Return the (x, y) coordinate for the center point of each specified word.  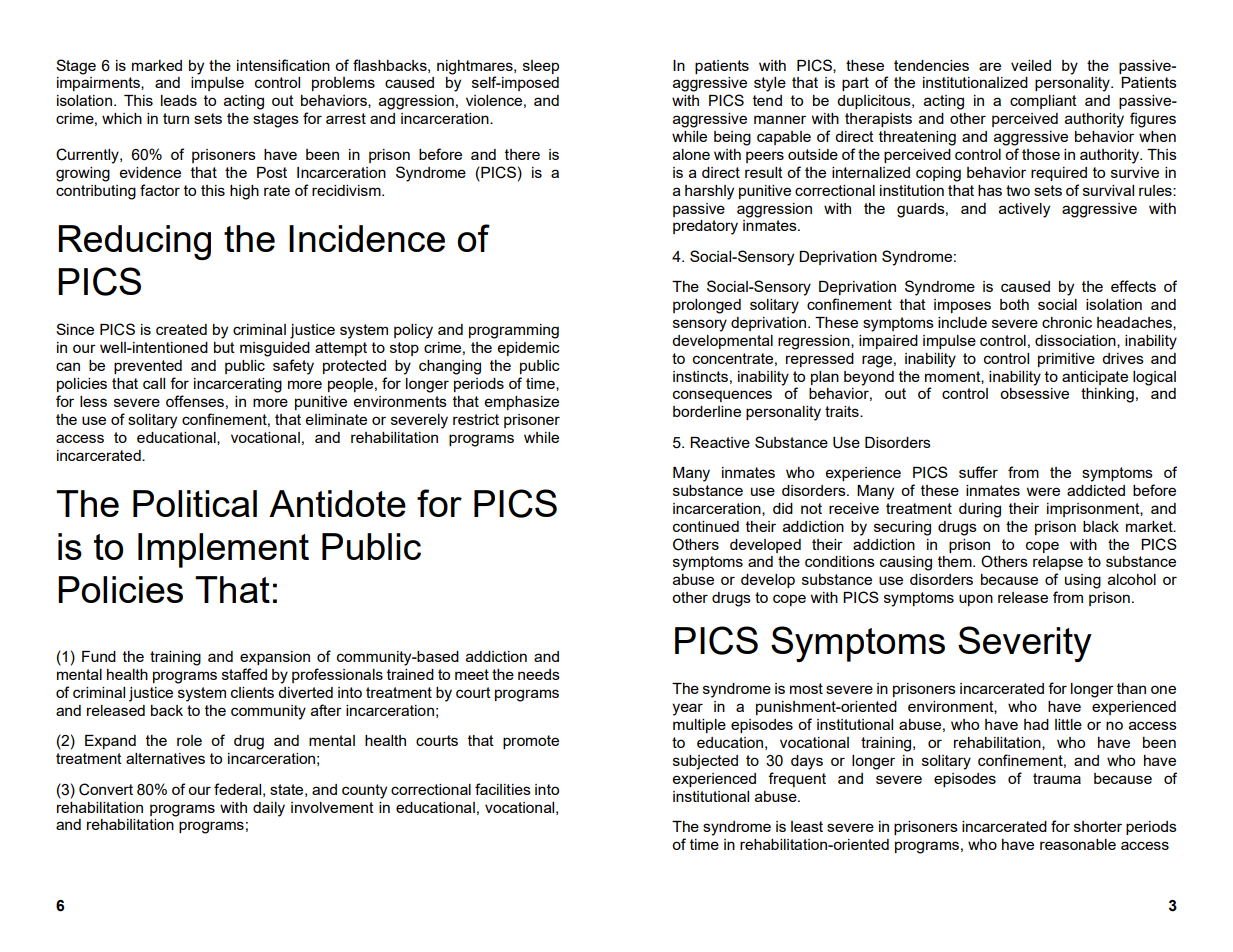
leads (179, 100)
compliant (1043, 102)
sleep (541, 67)
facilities (503, 789)
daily (269, 809)
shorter (1098, 826)
